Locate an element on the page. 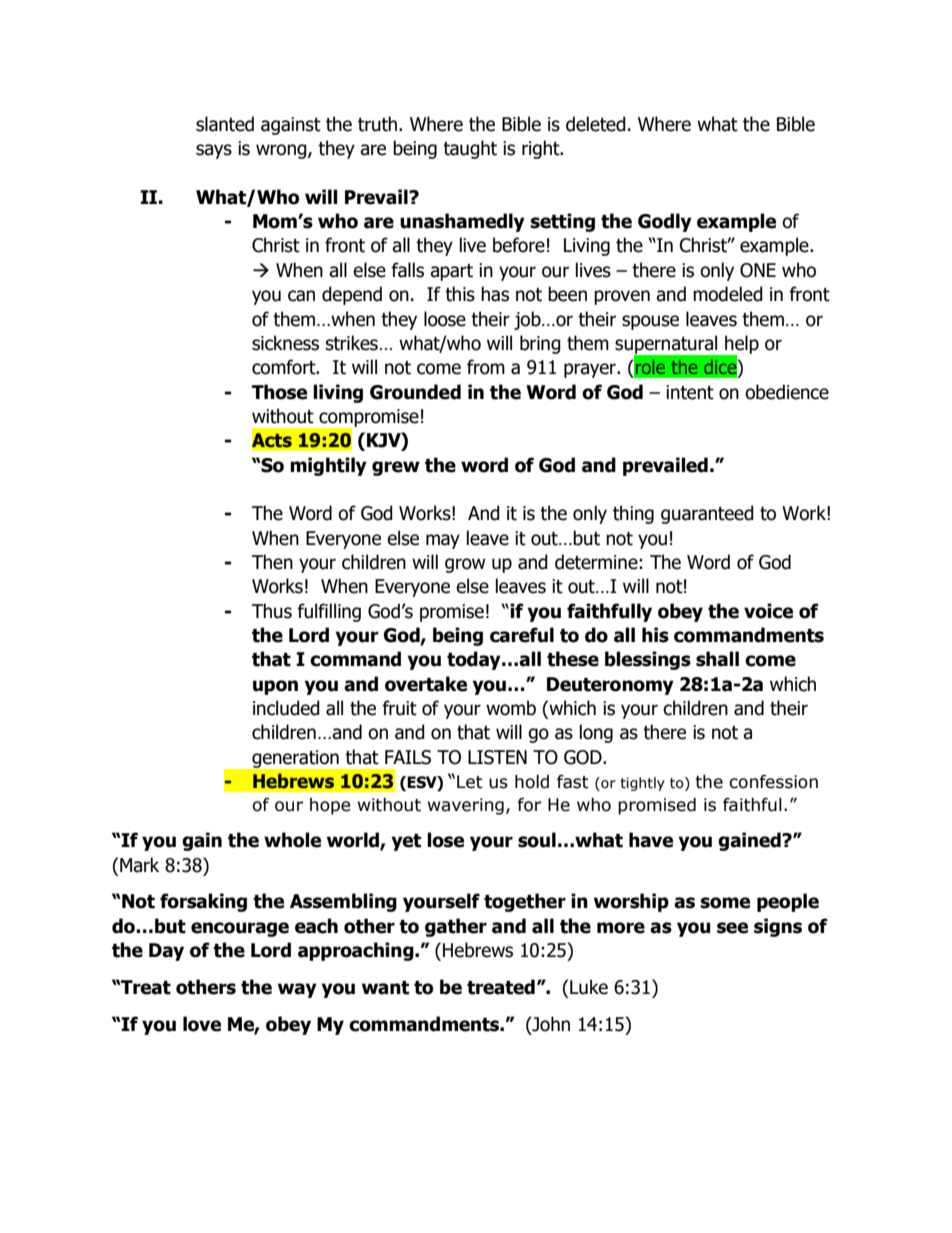 This document has height=1233, width=952. Then is located at coordinates (272, 562).
